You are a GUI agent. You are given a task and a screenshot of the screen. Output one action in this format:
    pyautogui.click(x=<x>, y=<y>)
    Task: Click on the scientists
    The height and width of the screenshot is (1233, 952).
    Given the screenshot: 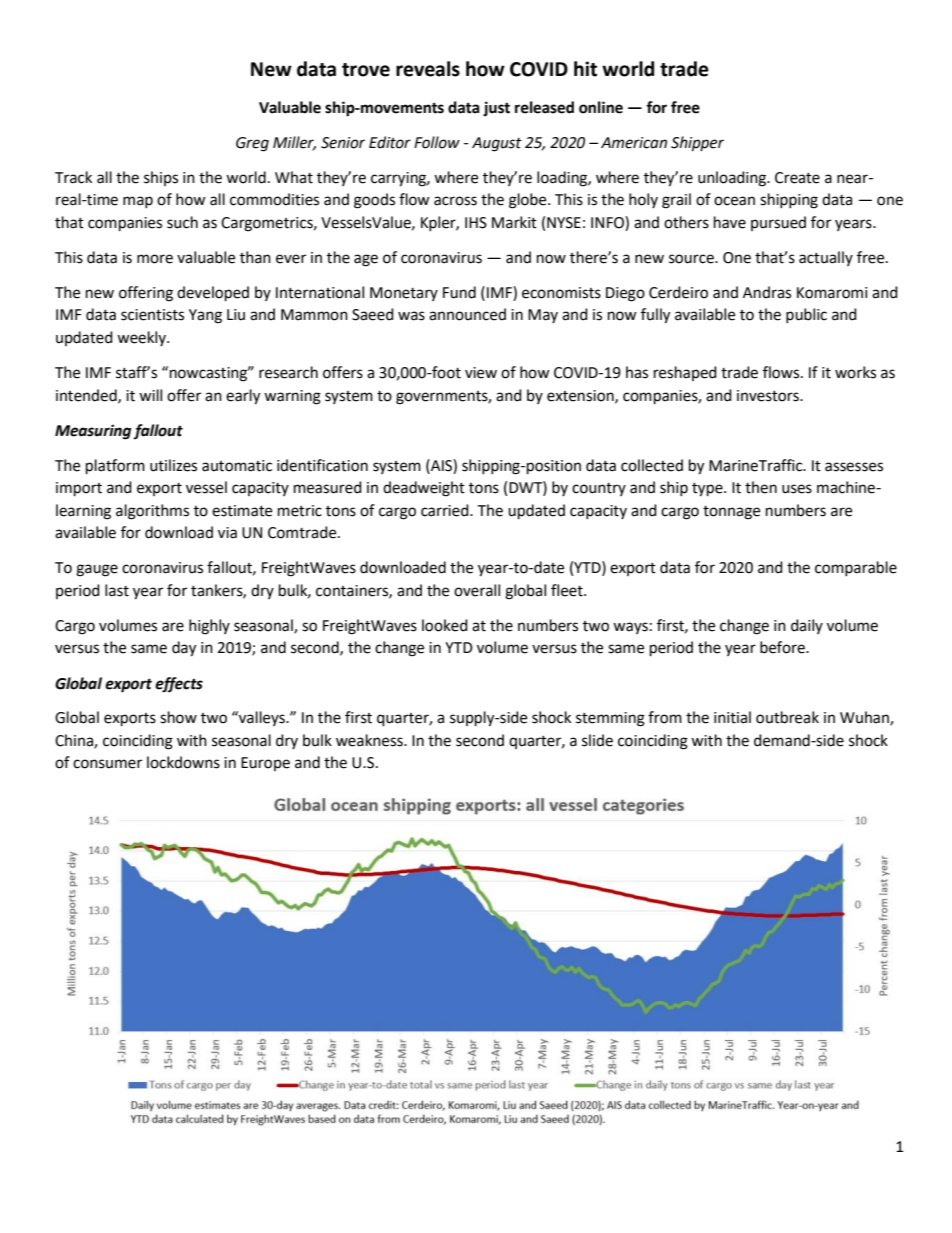 What is the action you would take?
    pyautogui.click(x=152, y=315)
